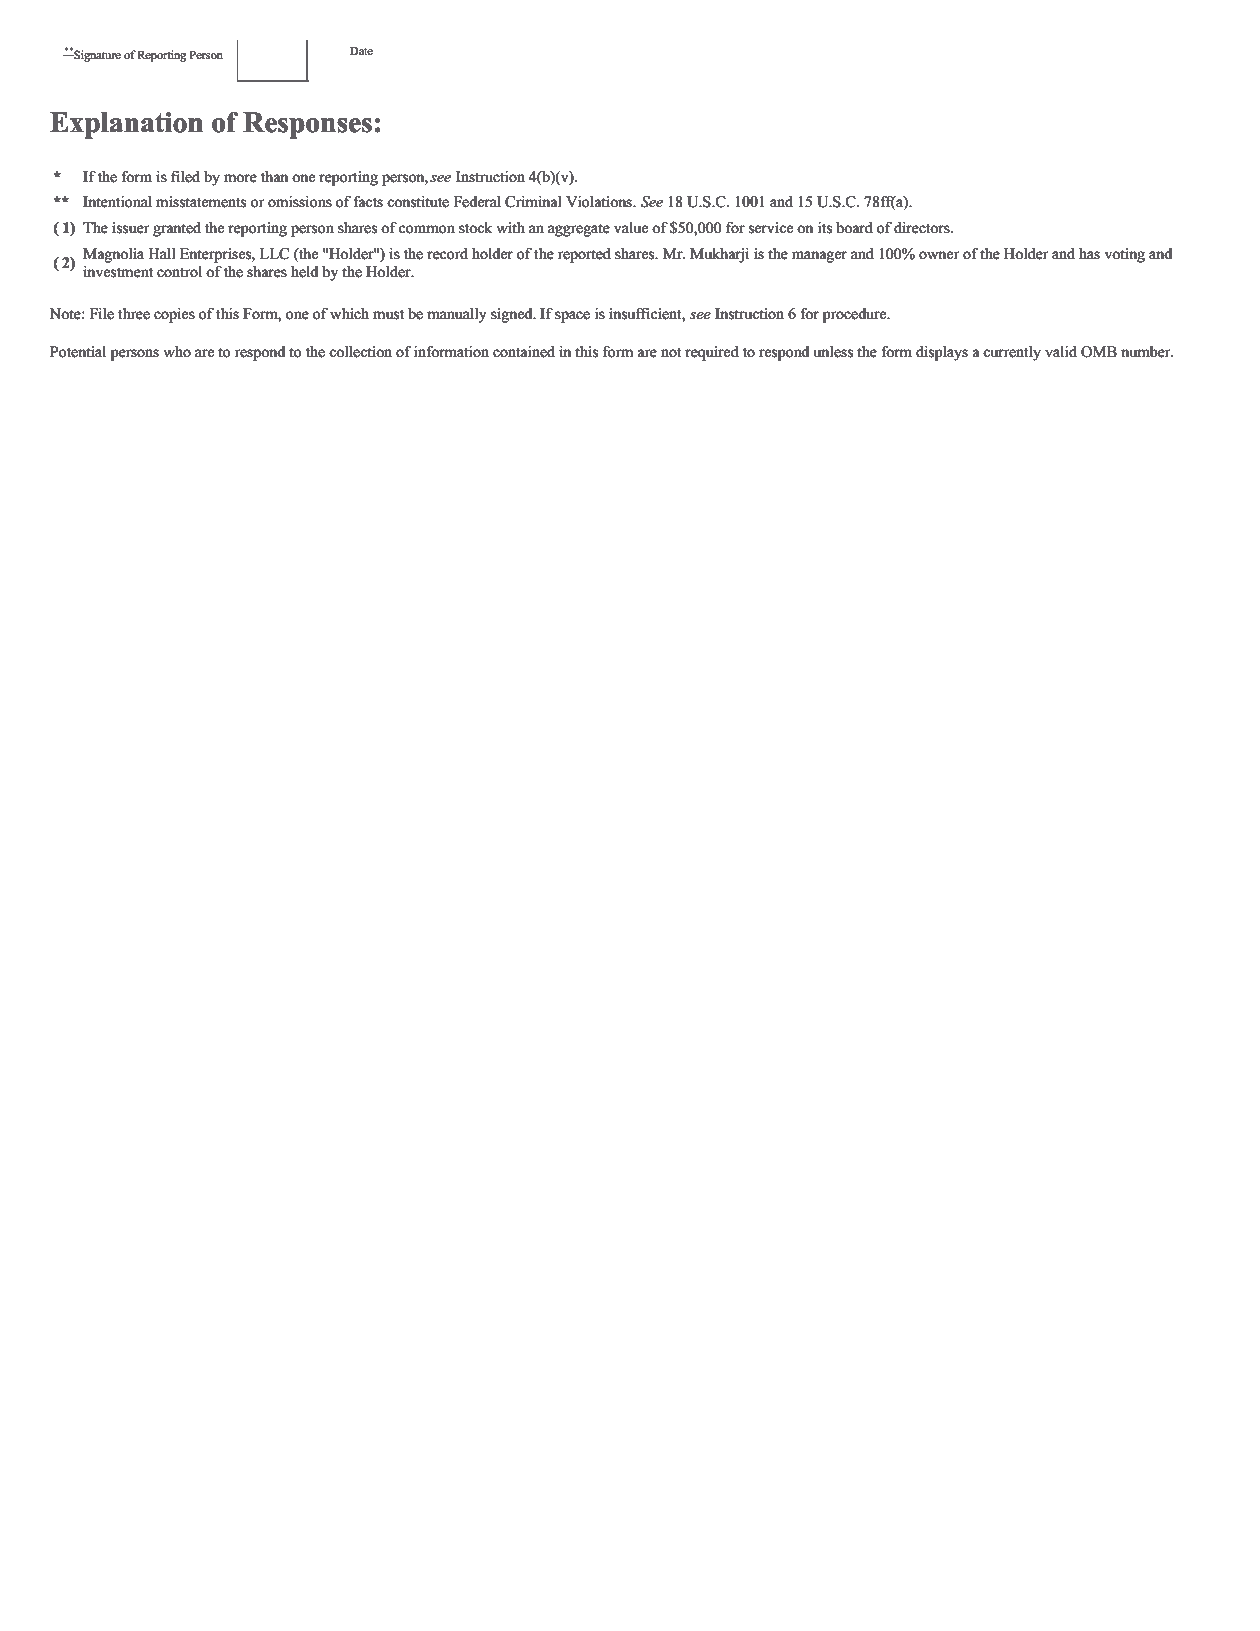 This page has width=1260, height=1631. I want to click on Criminal, so click(533, 202).
